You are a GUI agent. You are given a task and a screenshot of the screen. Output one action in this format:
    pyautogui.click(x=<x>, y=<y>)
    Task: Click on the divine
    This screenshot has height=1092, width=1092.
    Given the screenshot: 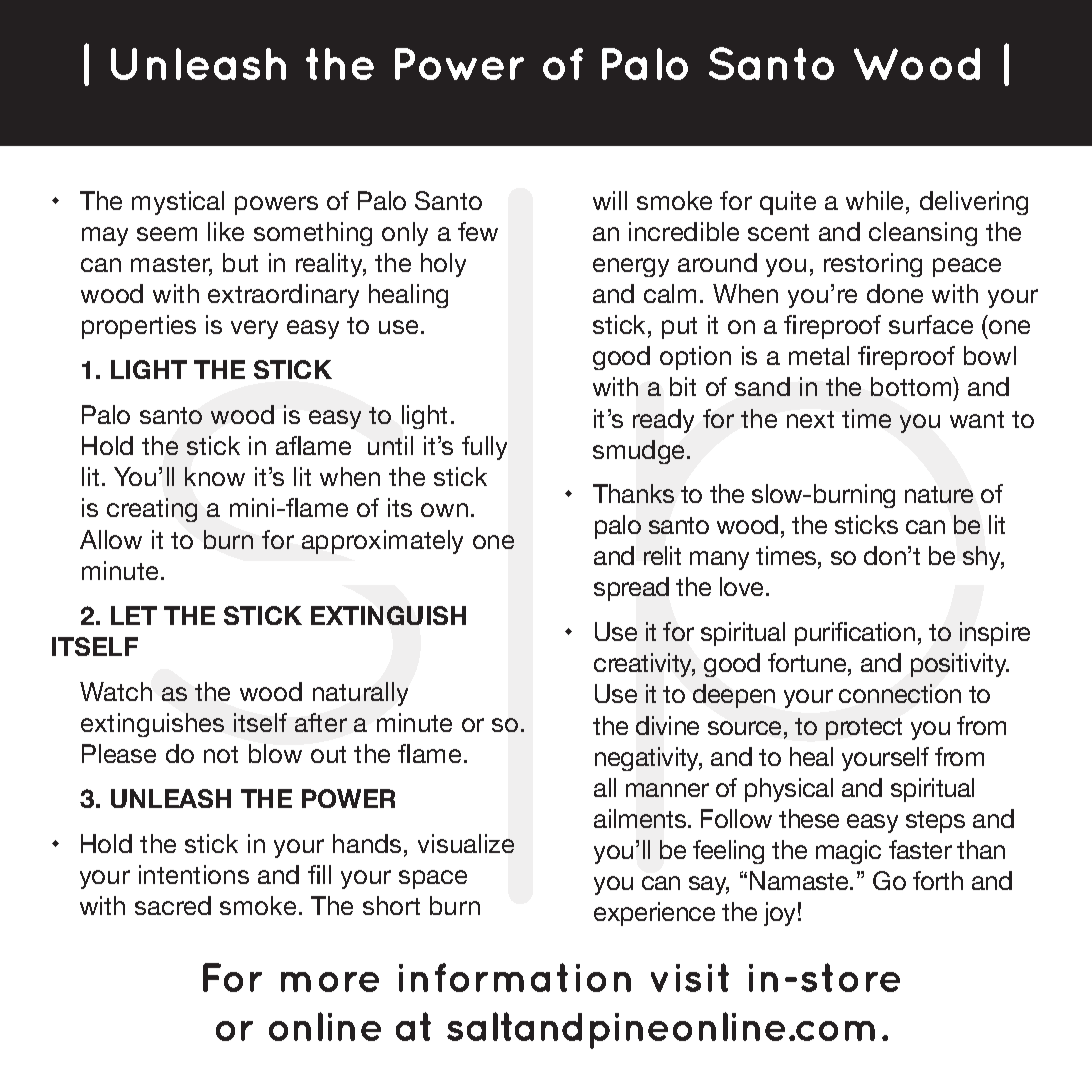 What is the action you would take?
    pyautogui.click(x=667, y=725)
